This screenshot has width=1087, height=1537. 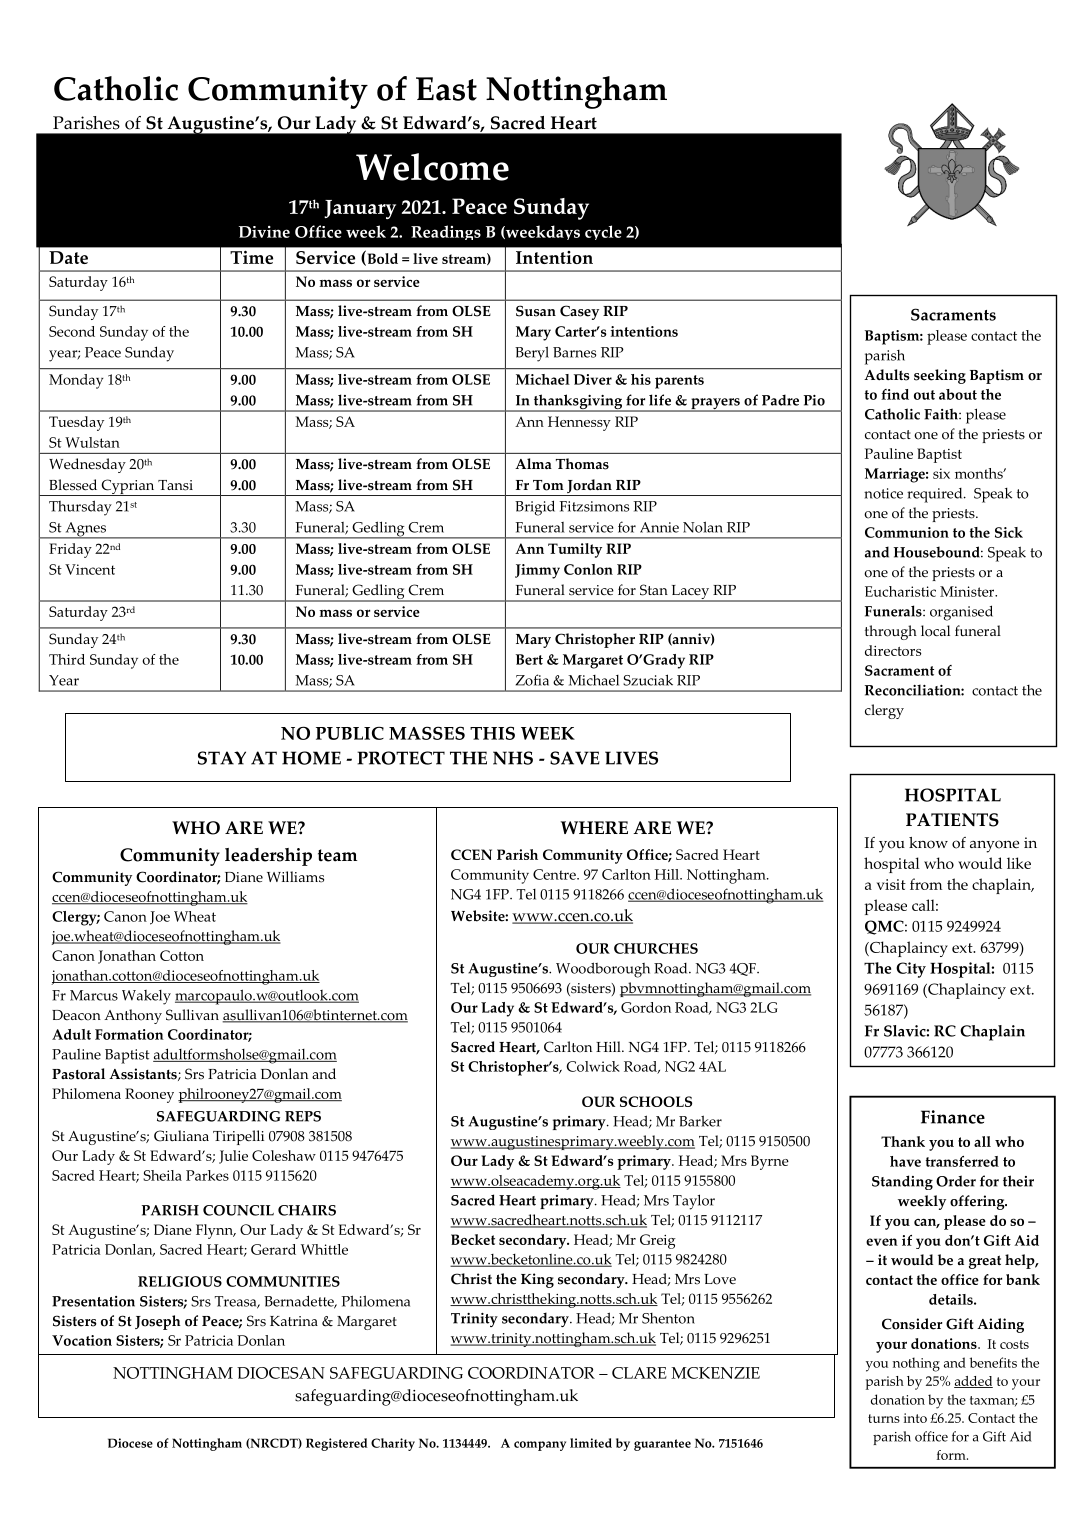 What do you see at coordinates (911, 970) in the screenshot?
I see `City` at bounding box center [911, 970].
